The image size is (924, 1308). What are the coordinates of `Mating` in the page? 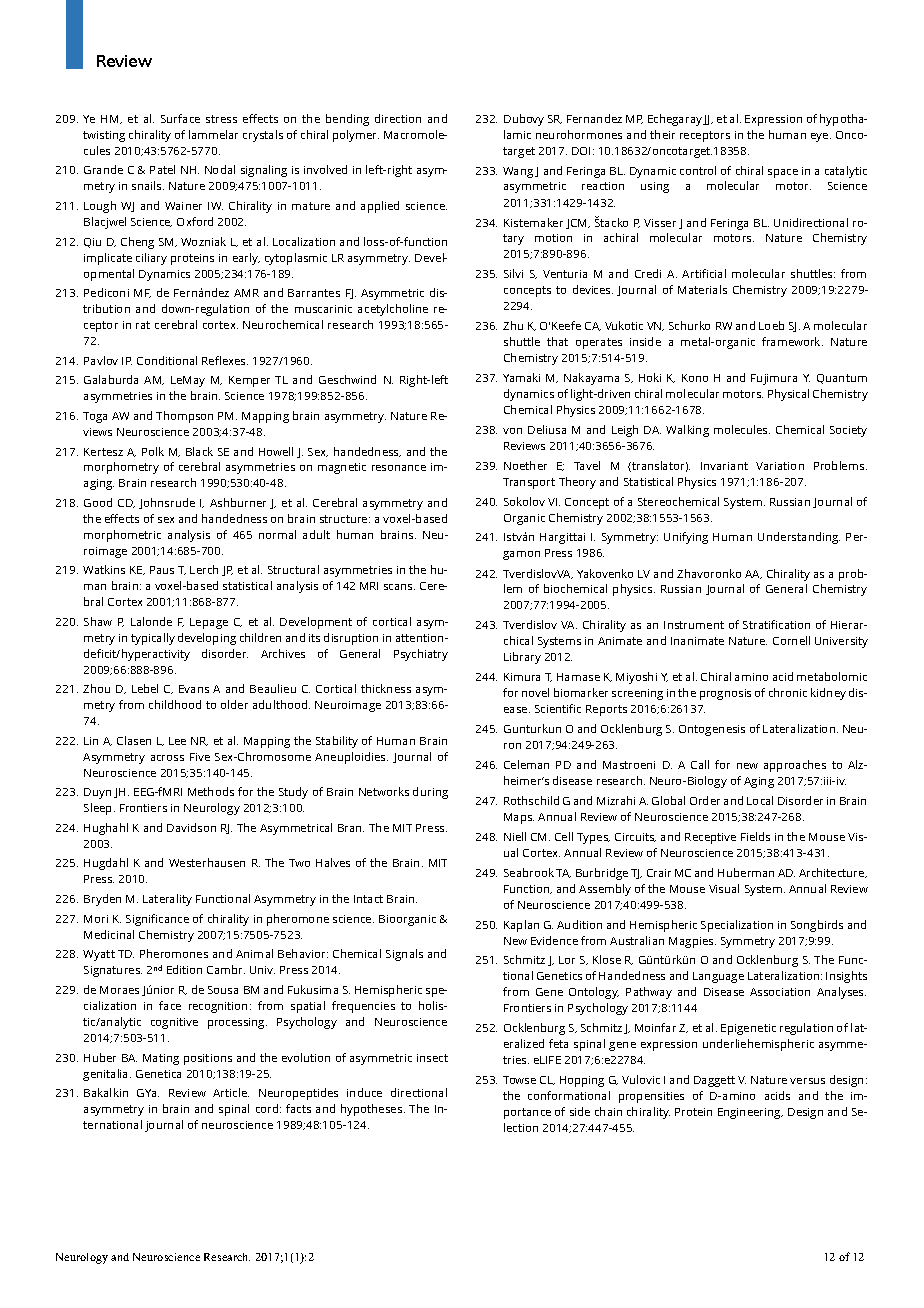 It's located at (161, 1059).
